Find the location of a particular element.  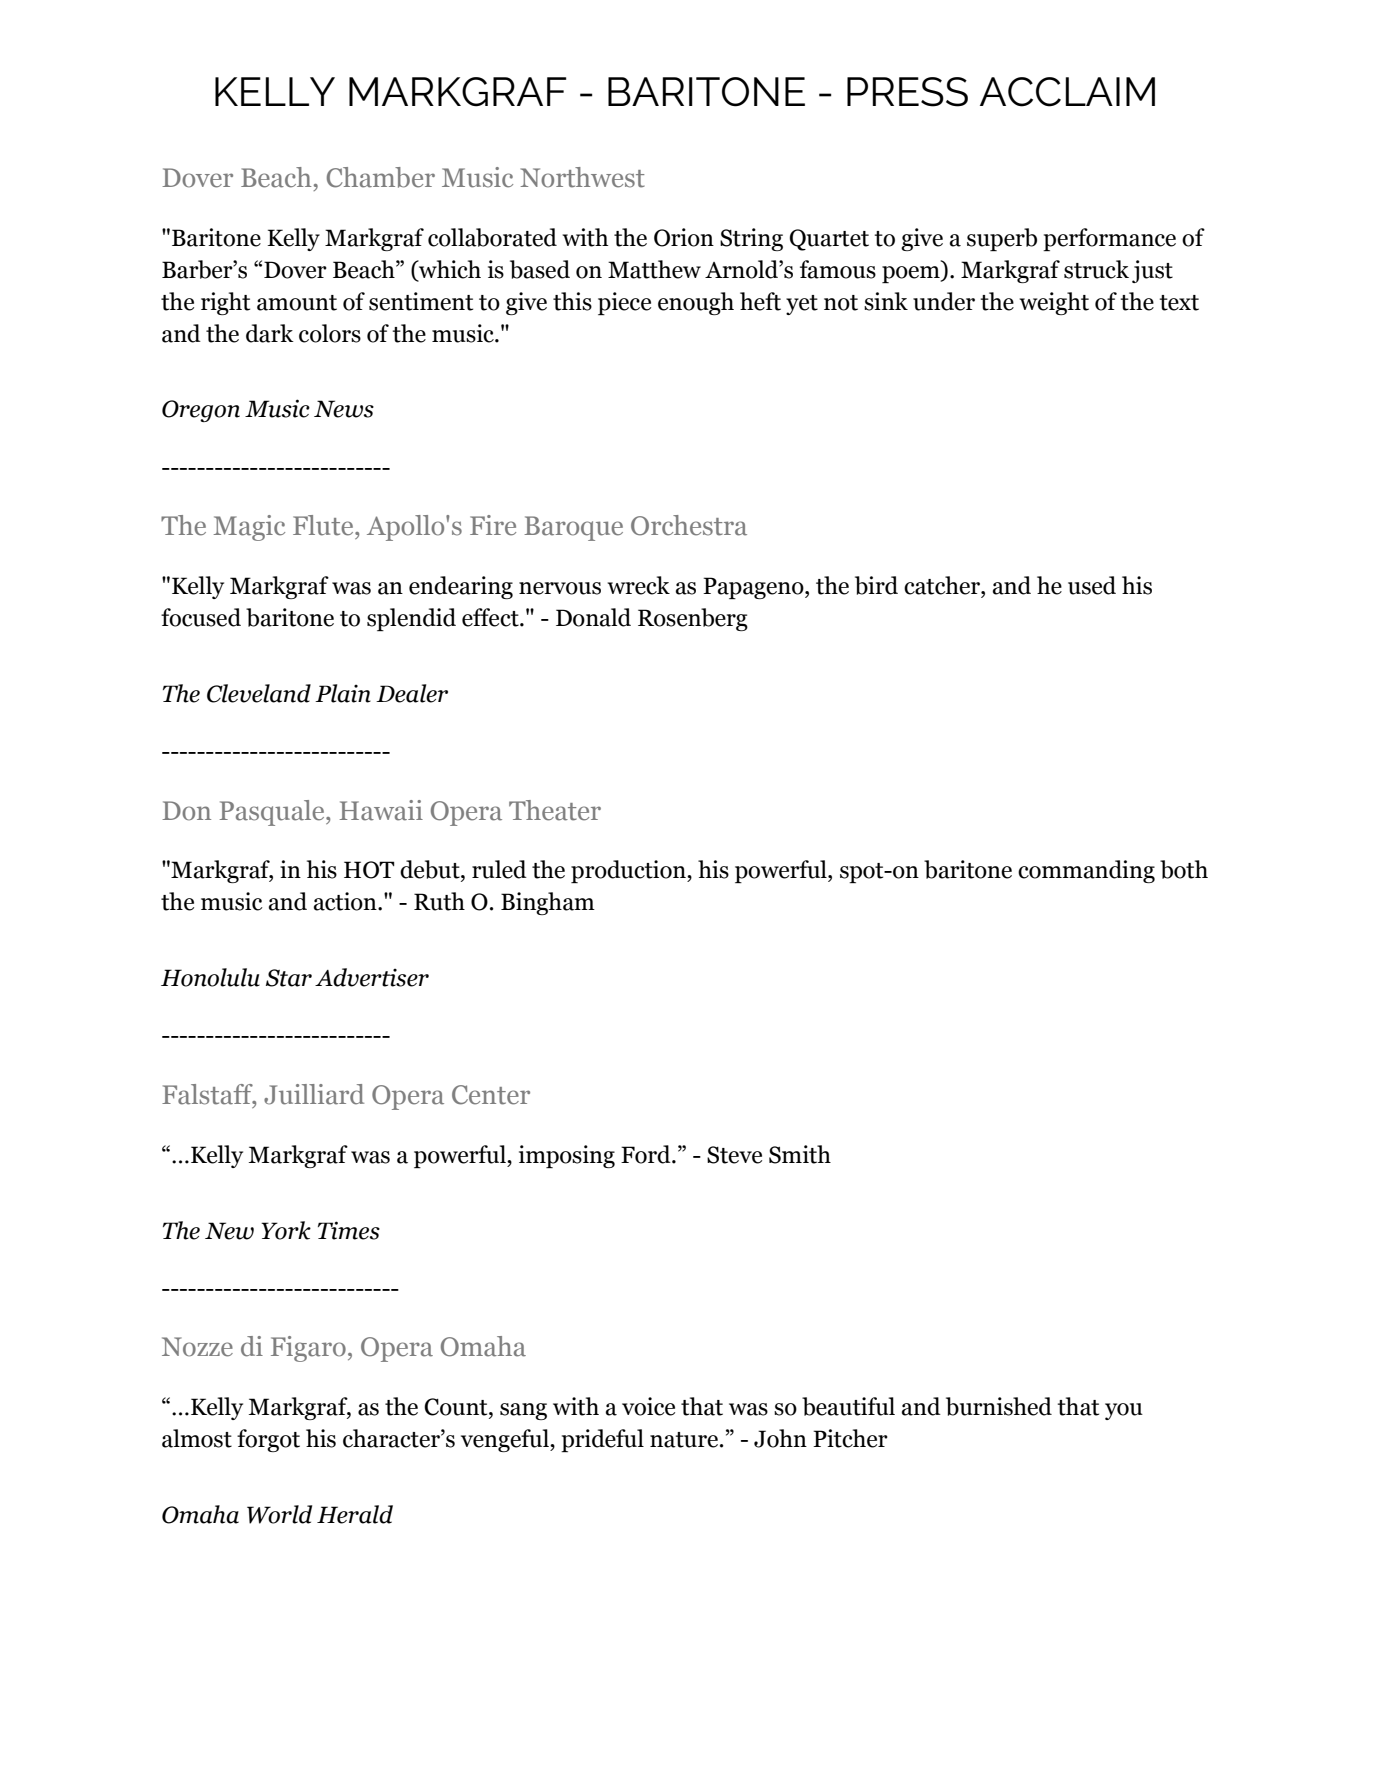

ACCLAIM is located at coordinates (1067, 92).
